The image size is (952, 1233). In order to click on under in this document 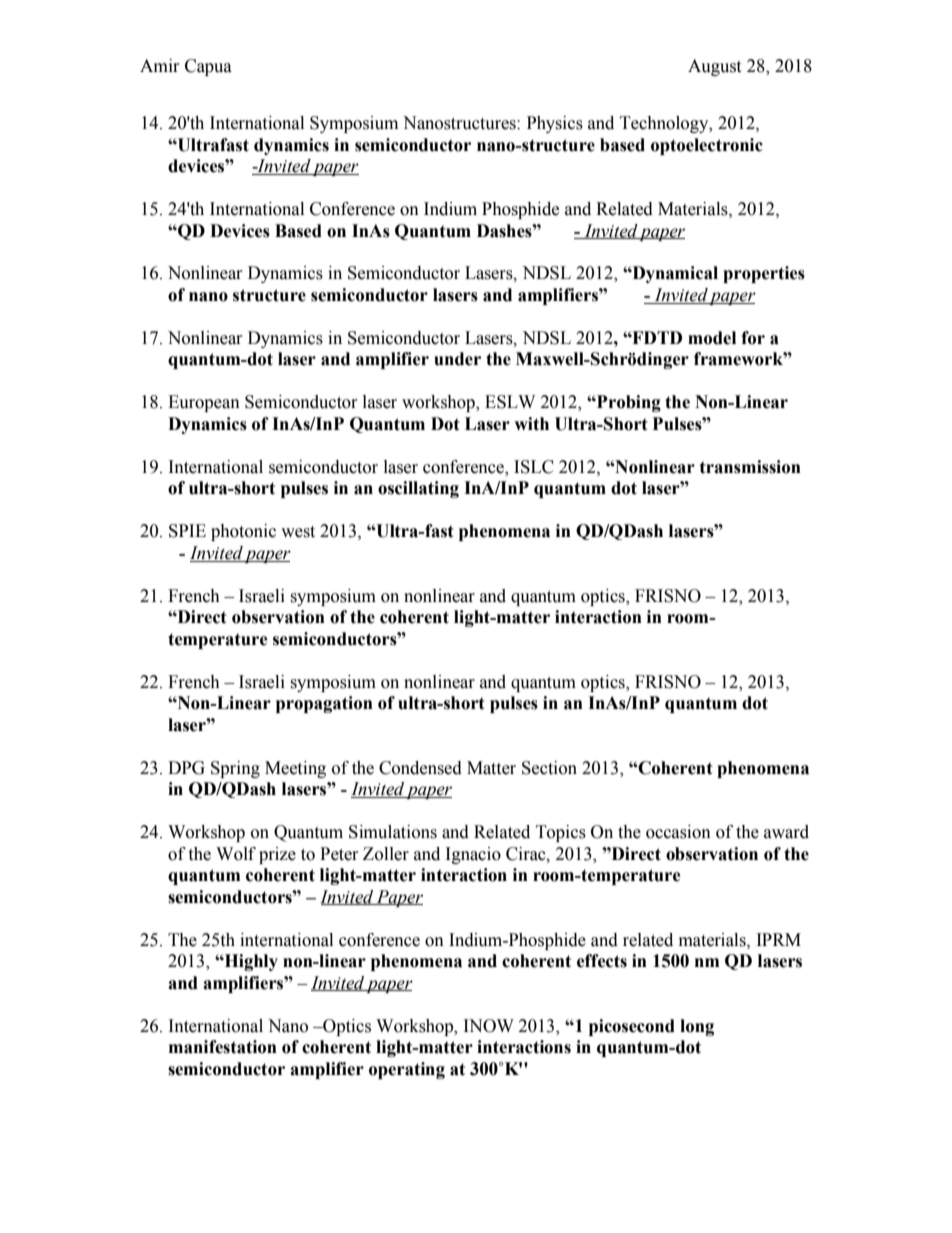, I will do `click(457, 359)`.
